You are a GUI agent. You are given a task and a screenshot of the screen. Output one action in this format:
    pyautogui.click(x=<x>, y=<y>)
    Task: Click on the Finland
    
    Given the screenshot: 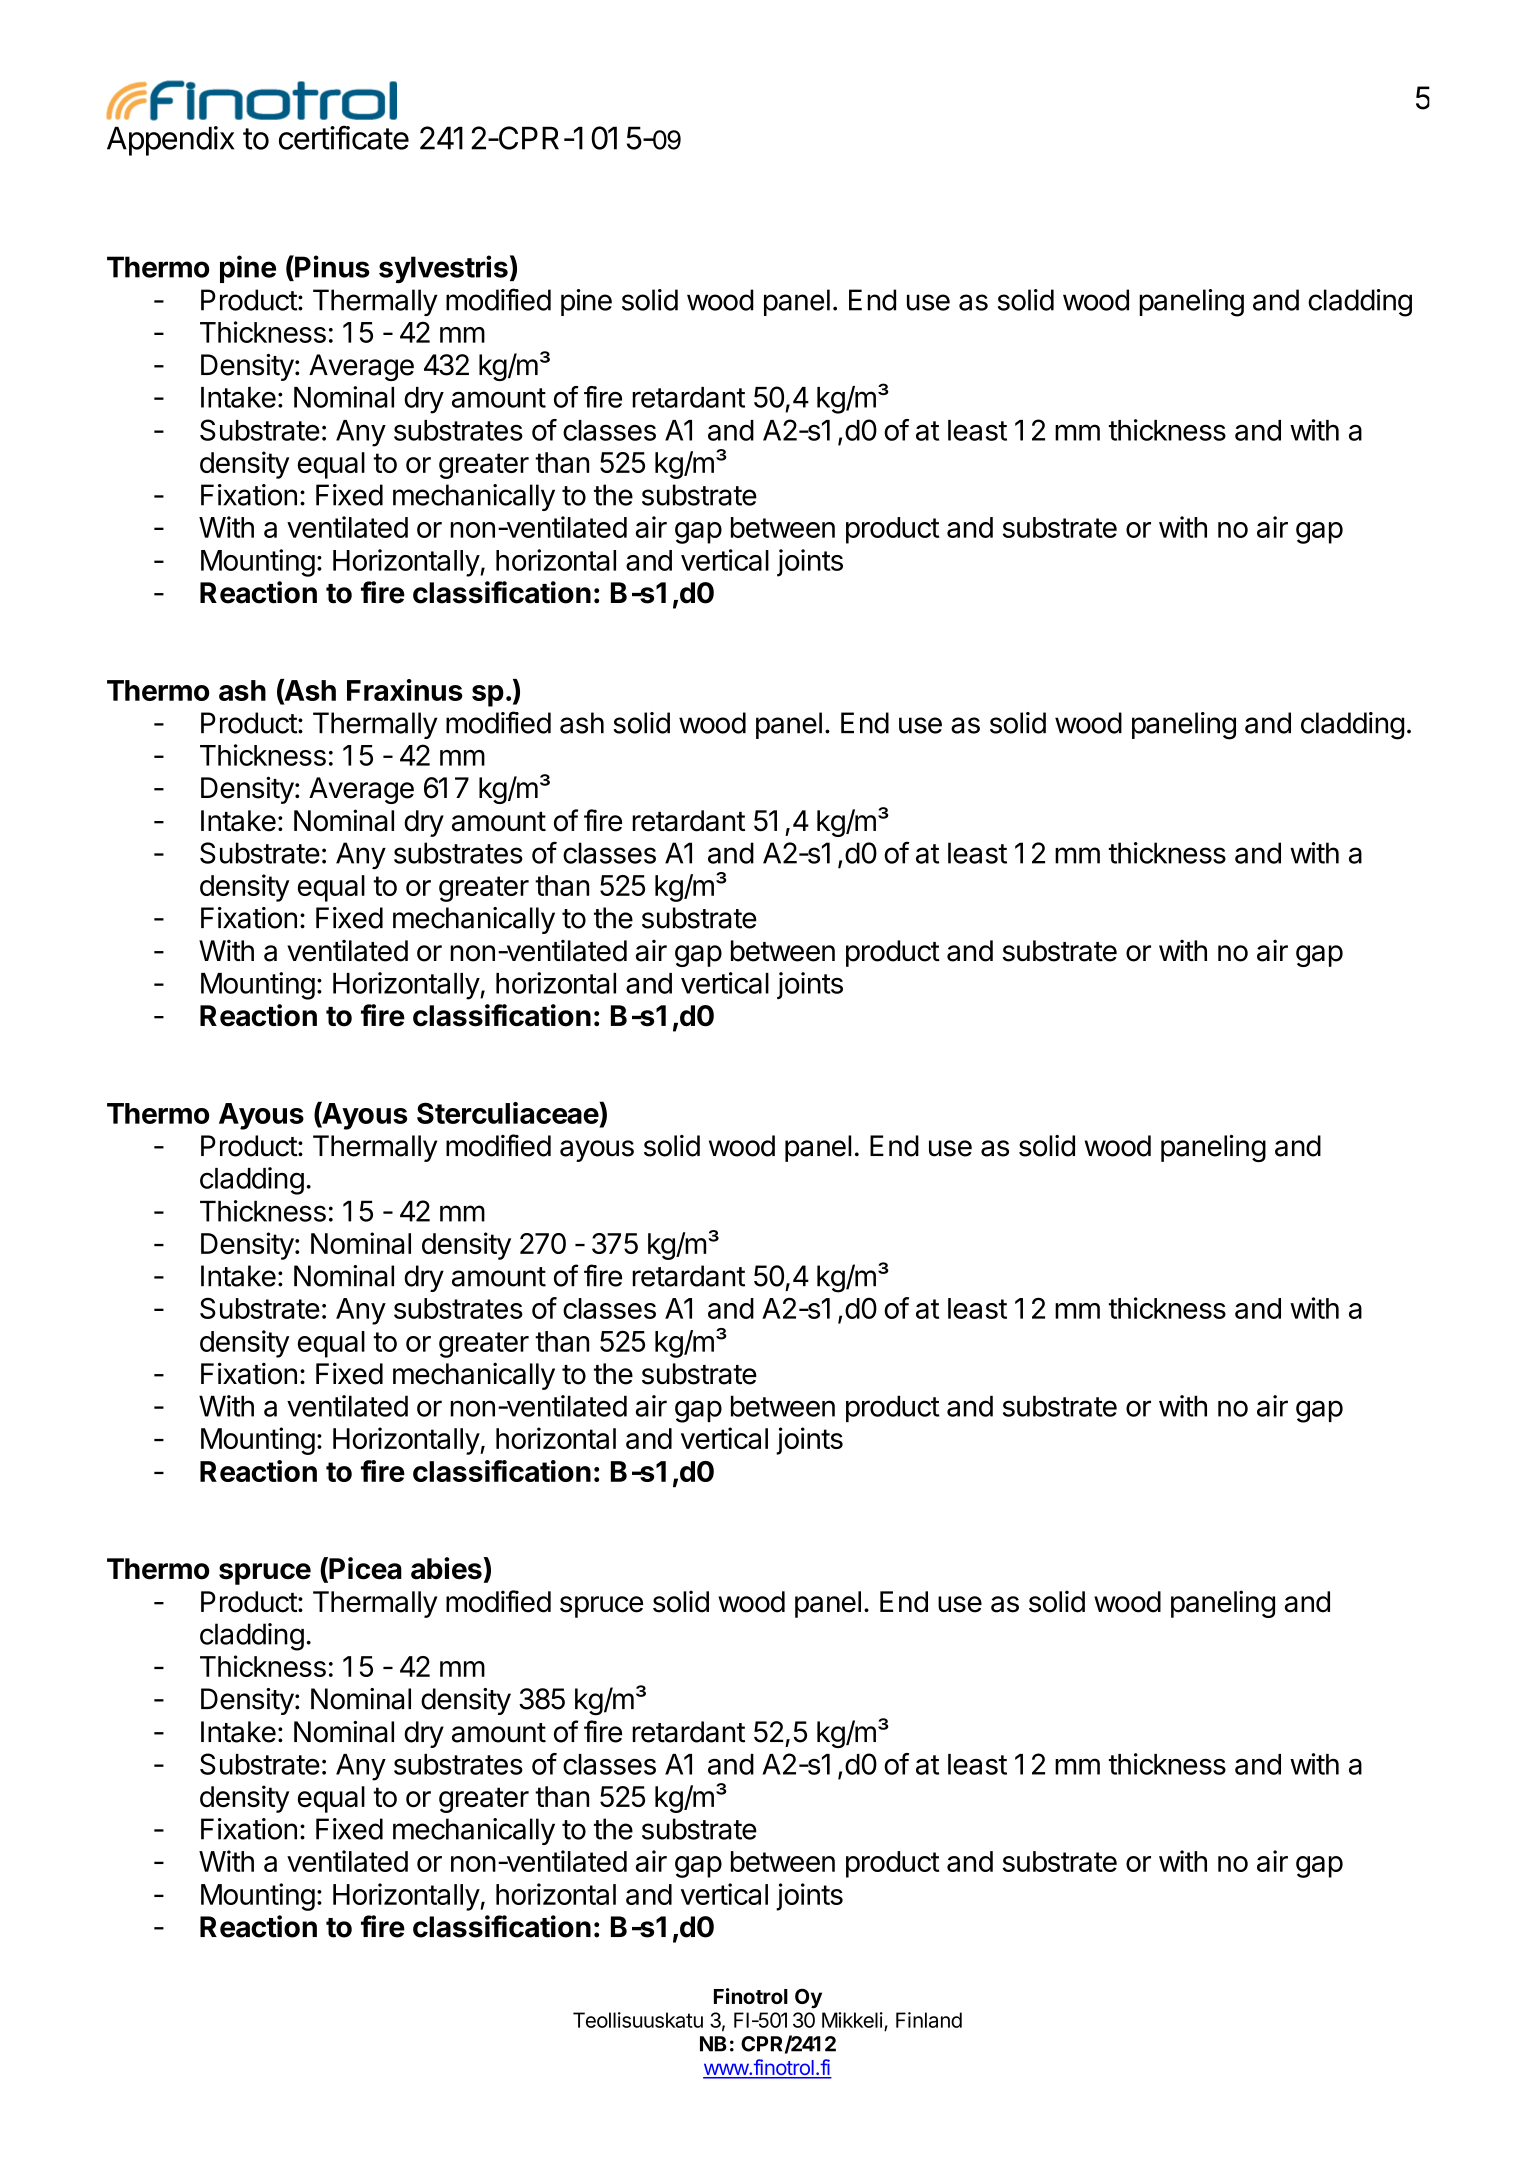 What is the action you would take?
    pyautogui.click(x=929, y=2020)
